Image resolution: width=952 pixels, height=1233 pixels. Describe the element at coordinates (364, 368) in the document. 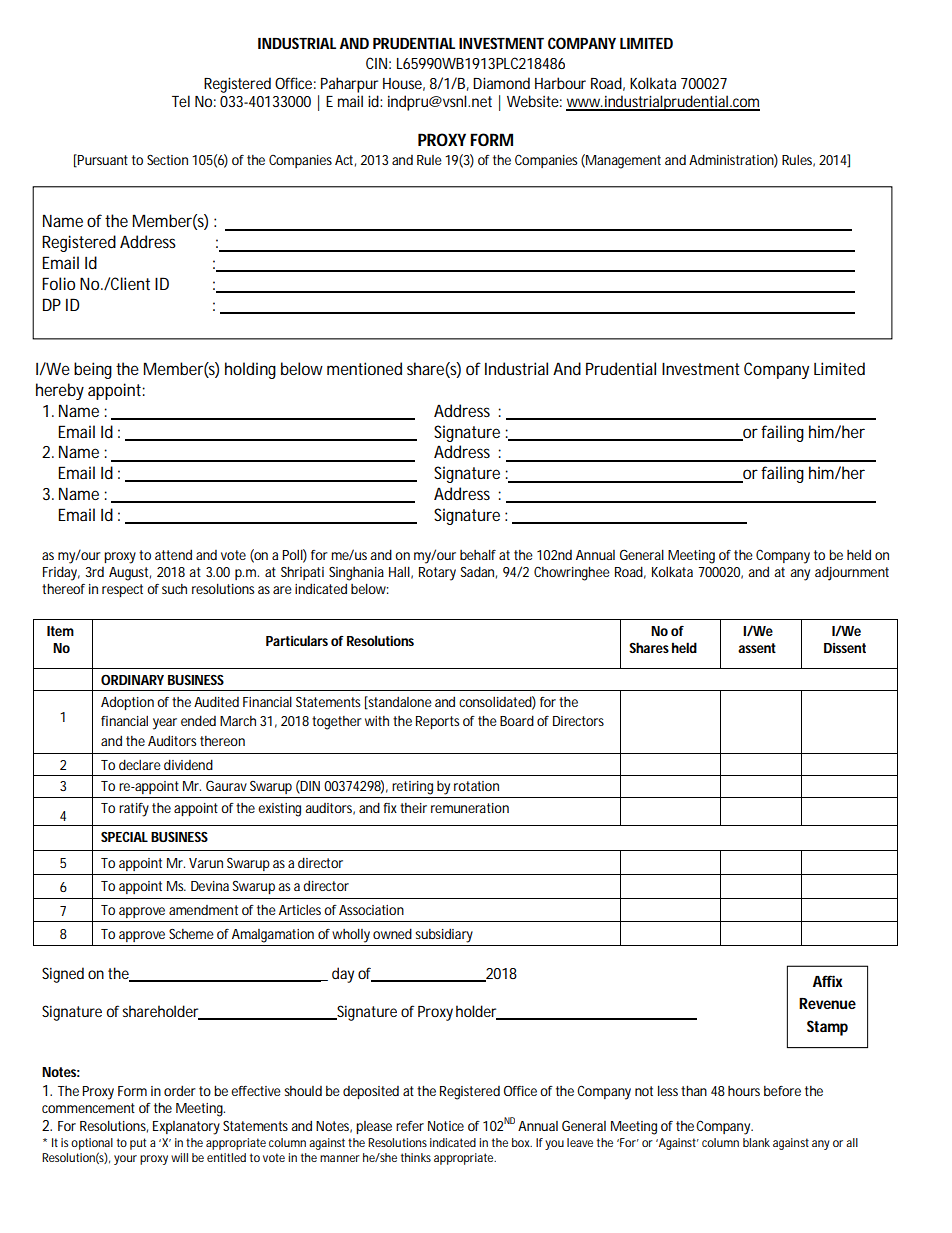

I see `mentioned` at that location.
